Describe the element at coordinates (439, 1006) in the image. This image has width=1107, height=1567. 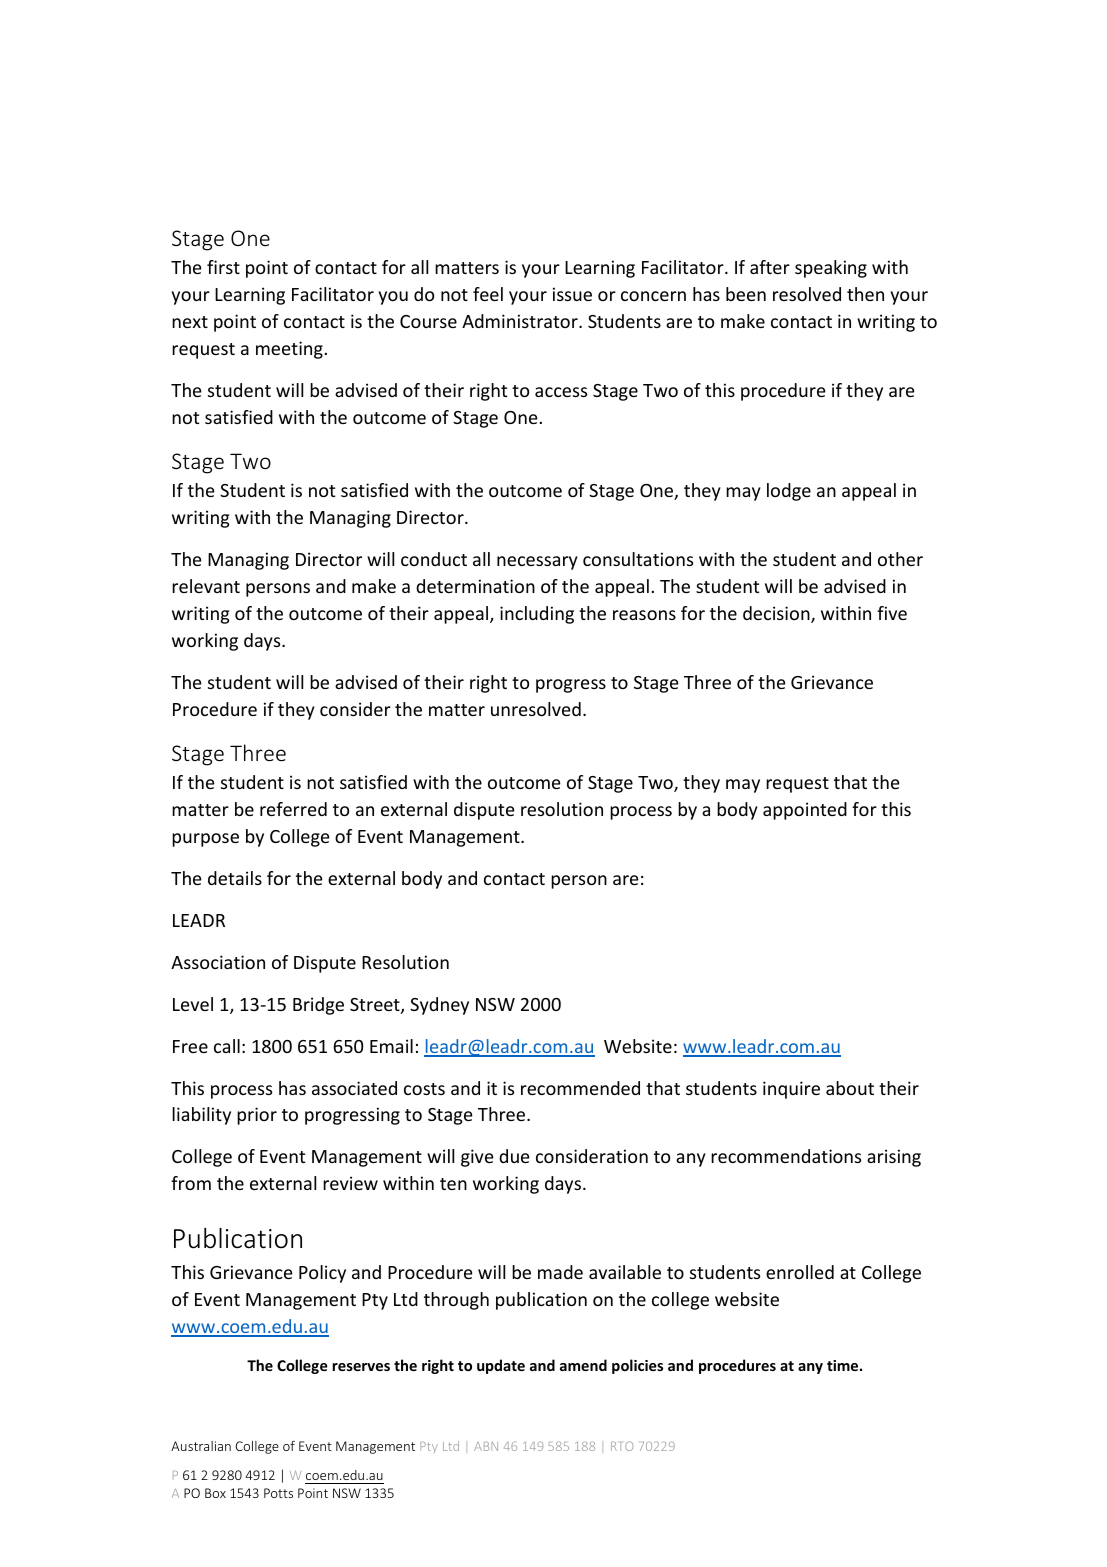
I see `Sydney` at that location.
